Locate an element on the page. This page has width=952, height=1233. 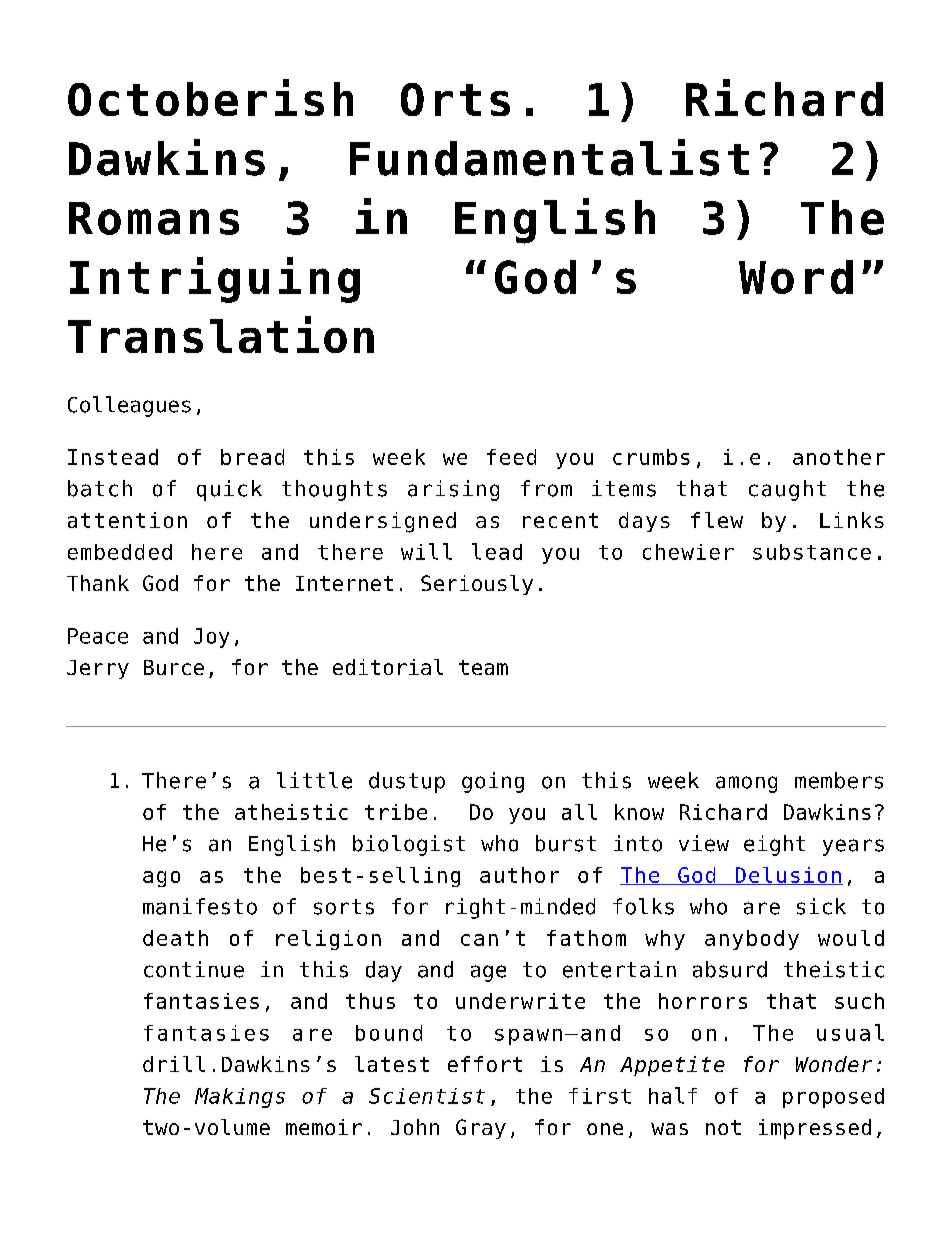
among is located at coordinates (746, 784).
